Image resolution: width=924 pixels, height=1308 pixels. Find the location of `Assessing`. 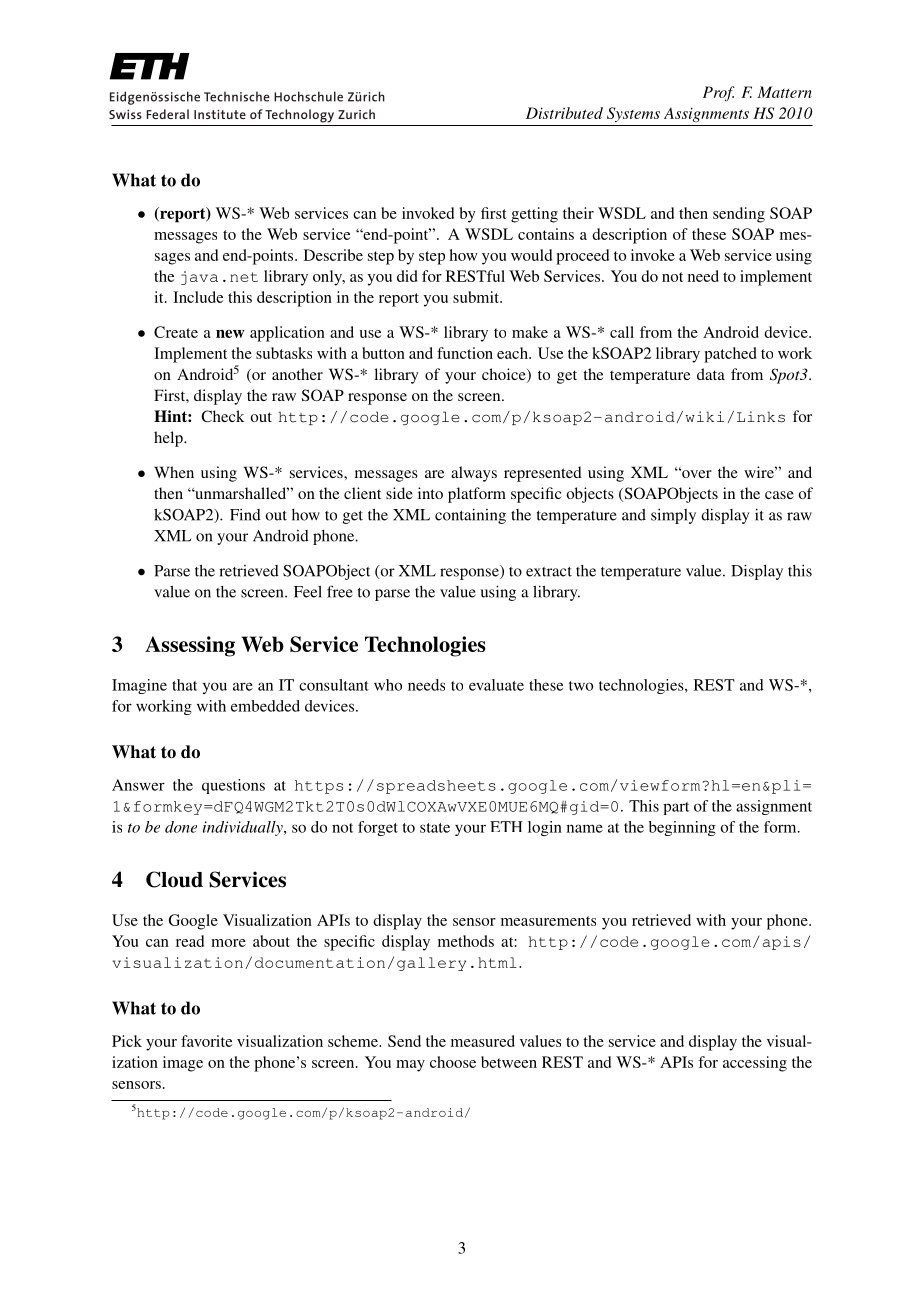

Assessing is located at coordinates (190, 646).
